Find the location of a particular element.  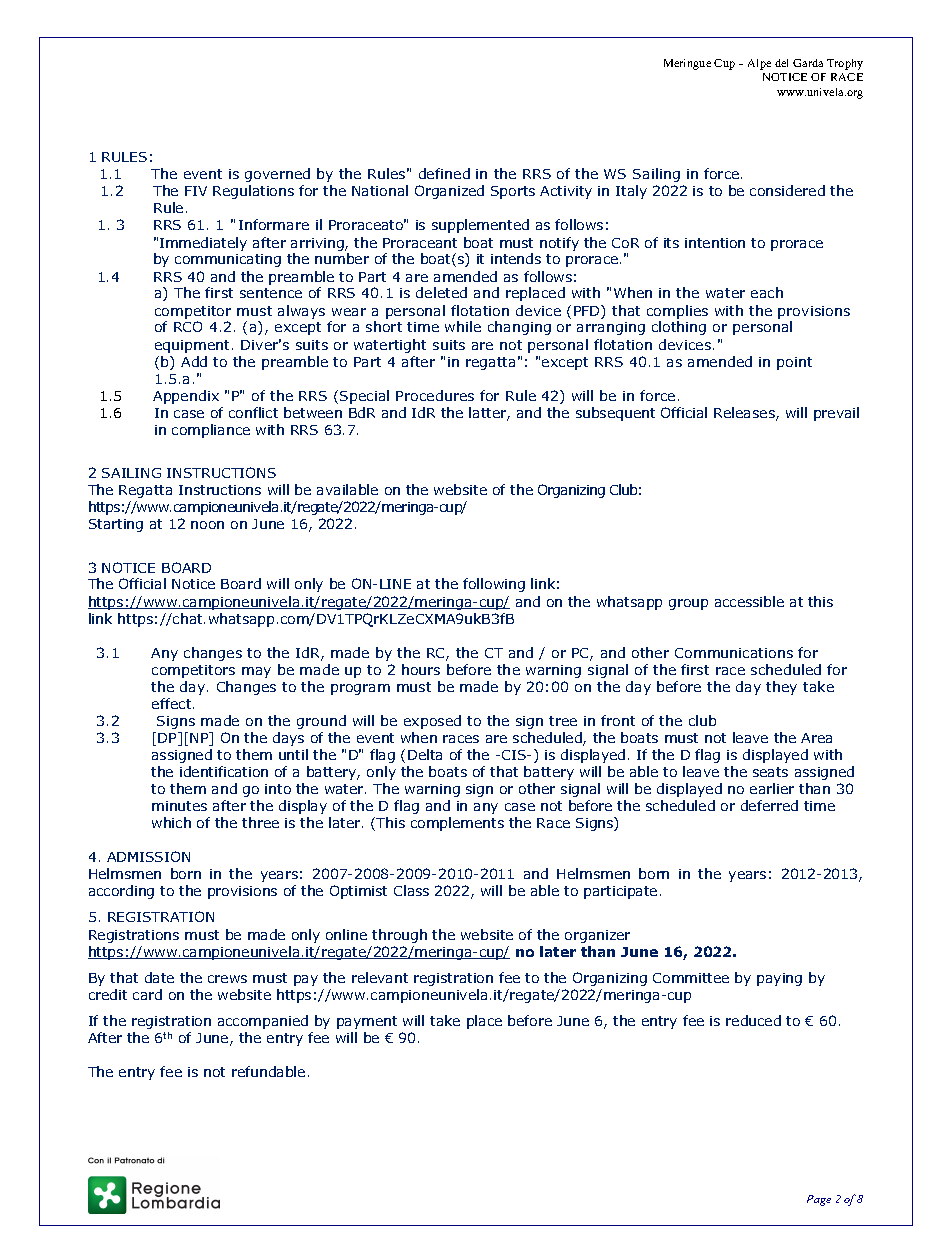

accompanied is located at coordinates (263, 1022).
